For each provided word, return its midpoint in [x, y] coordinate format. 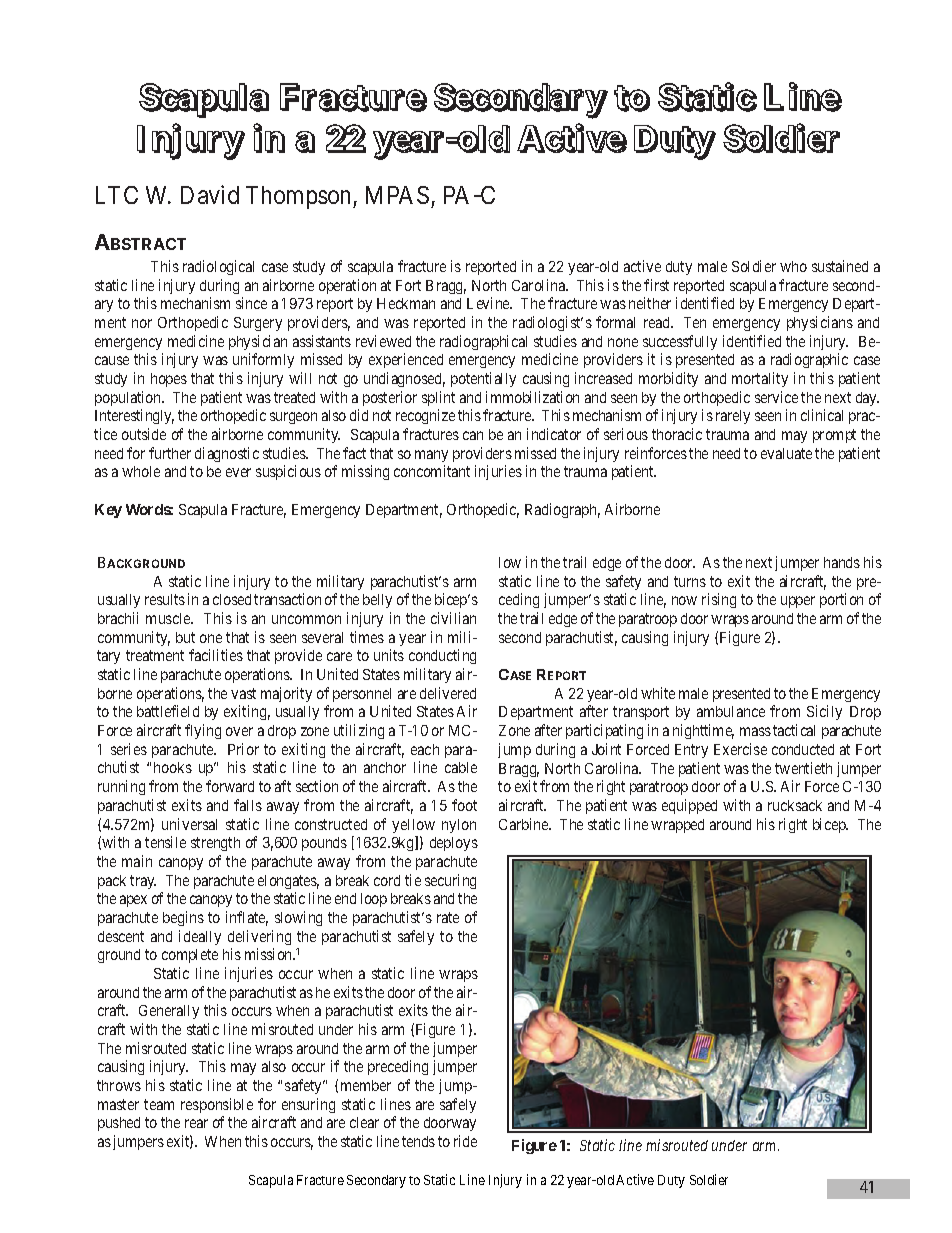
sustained [840, 266]
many [431, 456]
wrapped [677, 826]
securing [450, 881]
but [185, 637]
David [210, 194]
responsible [217, 1105]
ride [465, 1141]
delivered [448, 693]
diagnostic [227, 454]
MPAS [397, 195]
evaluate [786, 453]
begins [183, 918]
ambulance [731, 711]
